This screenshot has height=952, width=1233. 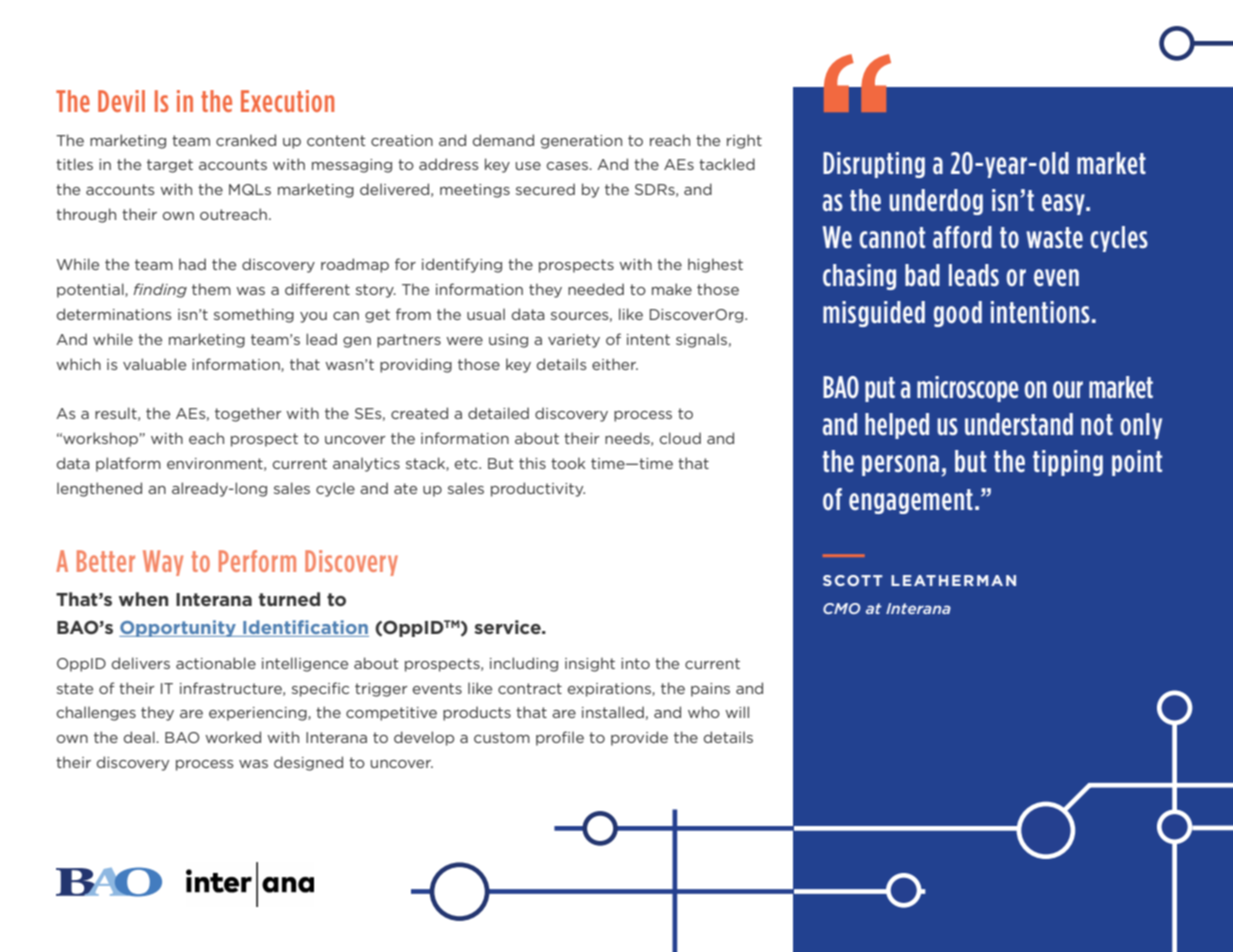 I want to click on generation, so click(x=581, y=142).
